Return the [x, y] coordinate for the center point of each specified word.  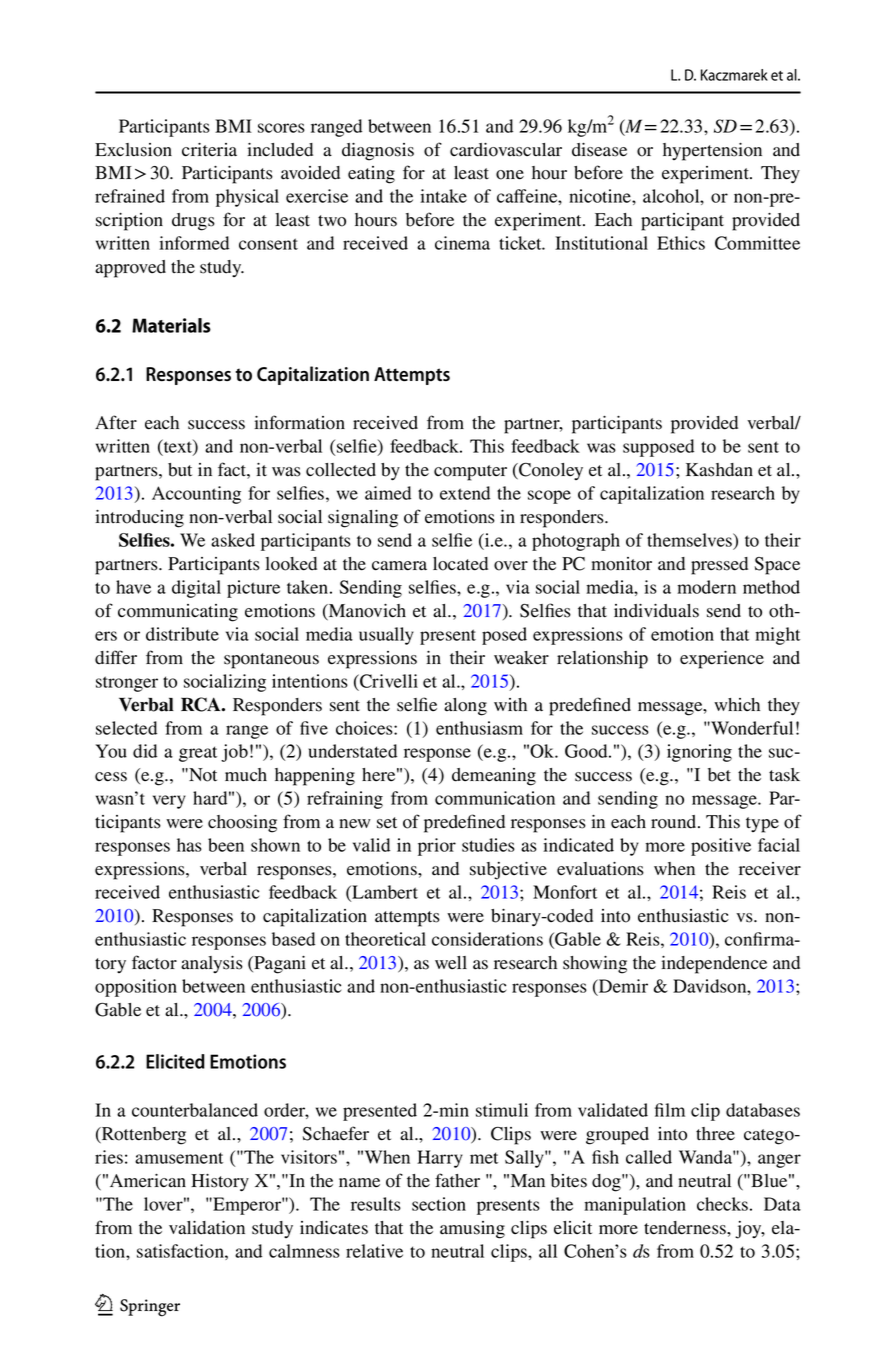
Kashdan [719, 470]
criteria [209, 150]
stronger [127, 684]
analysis [212, 964]
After [116, 422]
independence [714, 965]
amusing [472, 1230]
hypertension [712, 152]
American [148, 1181]
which [737, 704]
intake [443, 196]
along [465, 707]
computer [470, 473]
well [451, 962]
